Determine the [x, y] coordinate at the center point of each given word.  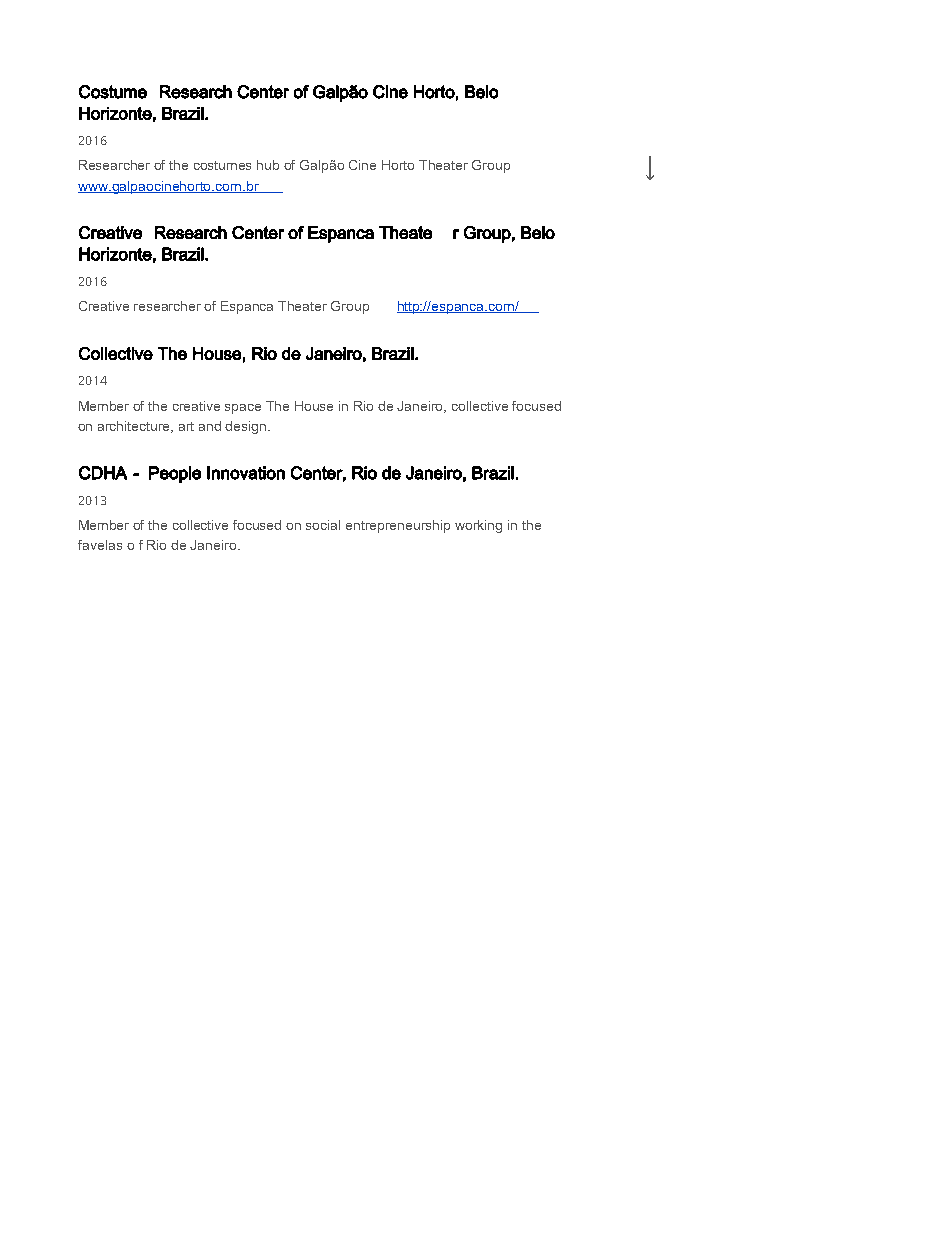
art [186, 426]
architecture [135, 427]
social [323, 525]
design [247, 427]
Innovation [246, 473]
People [175, 474]
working [478, 526]
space [243, 409]
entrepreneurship [398, 526]
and [210, 426]
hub [268, 165]
